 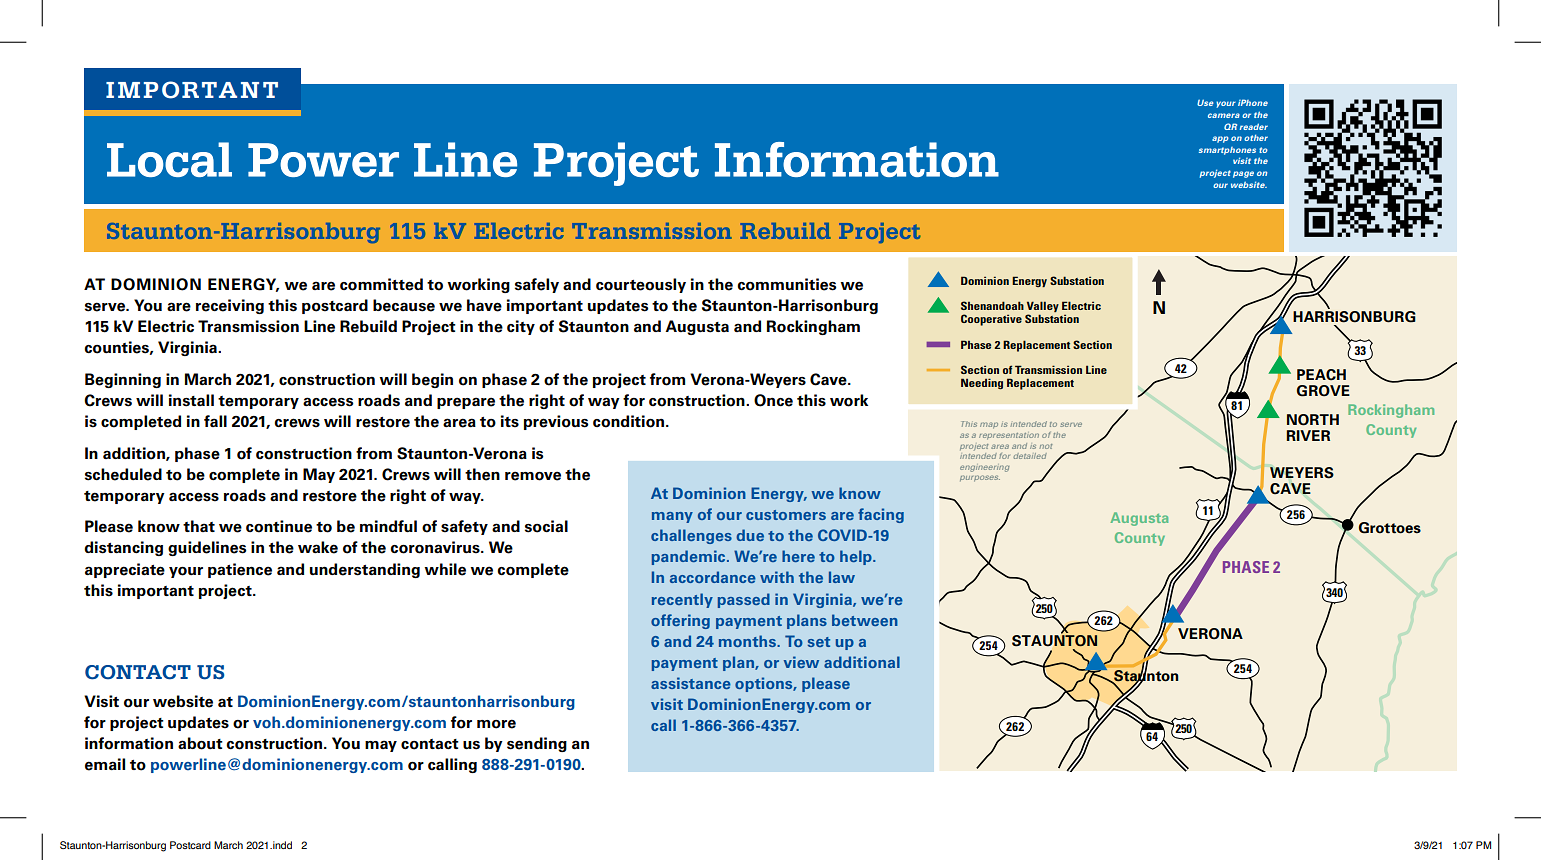 I want to click on purposes, so click(x=980, y=478).
